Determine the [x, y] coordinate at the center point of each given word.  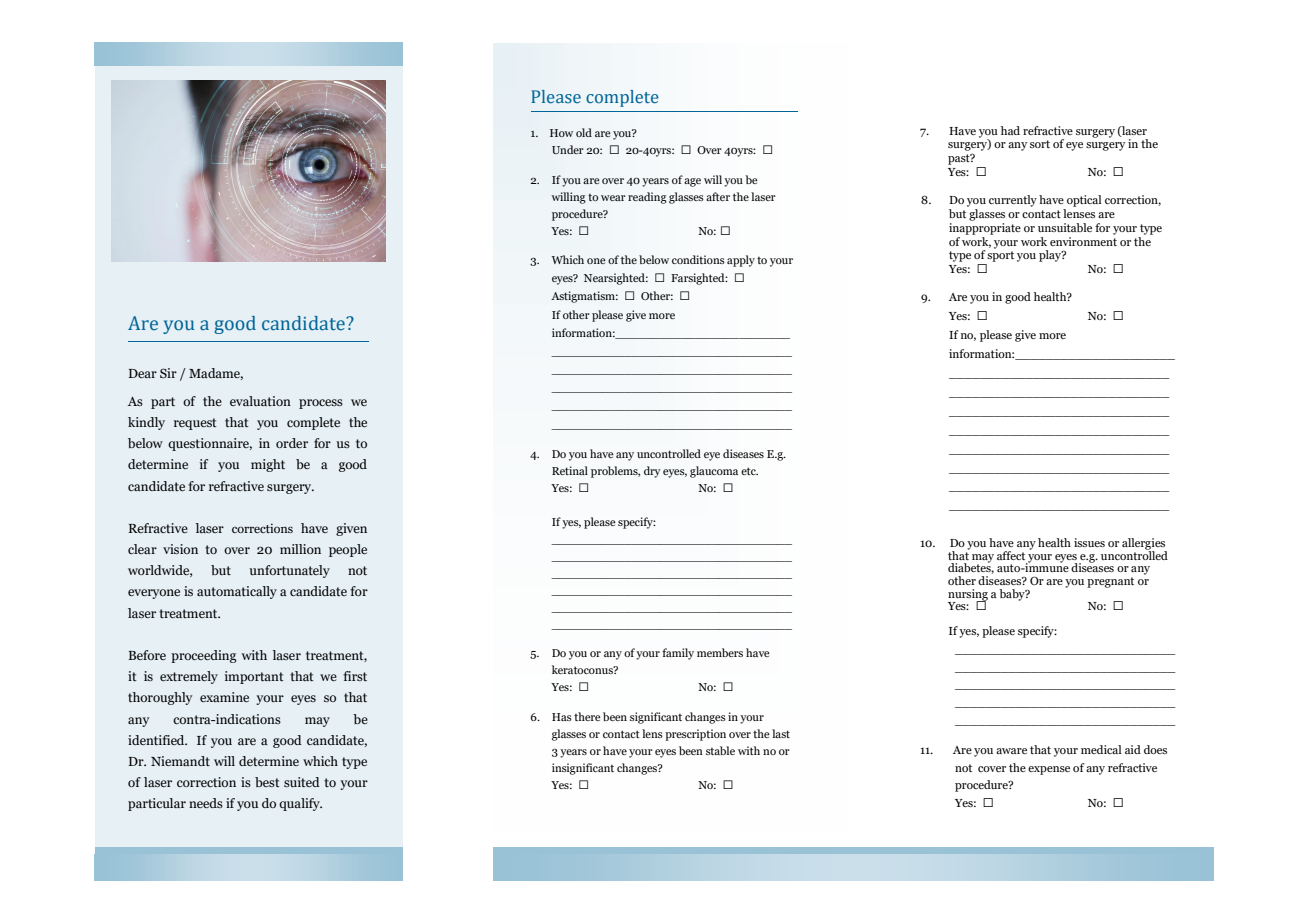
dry [652, 472]
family [678, 654]
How [561, 133]
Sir [168, 373]
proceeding [204, 656]
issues [1089, 542]
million [300, 549]
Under [568, 149]
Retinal [570, 470]
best [267, 782]
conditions [698, 259]
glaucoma [714, 472]
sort [1040, 144]
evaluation [260, 401]
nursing [968, 596]
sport [1000, 256]
